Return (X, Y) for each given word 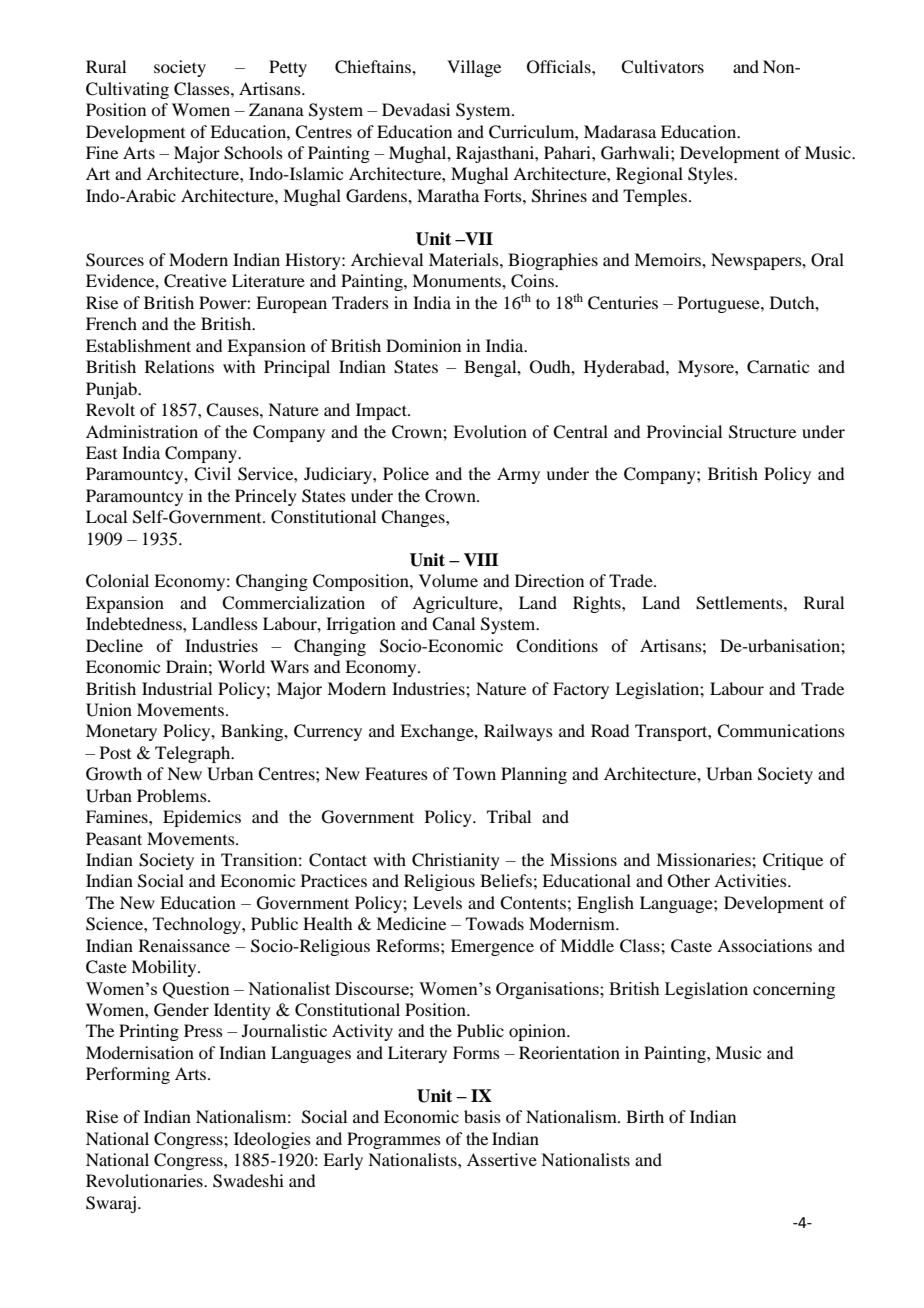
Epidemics (202, 818)
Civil (212, 474)
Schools (253, 153)
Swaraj (111, 1204)
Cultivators (662, 67)
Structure (762, 432)
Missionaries (704, 859)
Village (474, 68)
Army (518, 475)
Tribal (509, 816)
